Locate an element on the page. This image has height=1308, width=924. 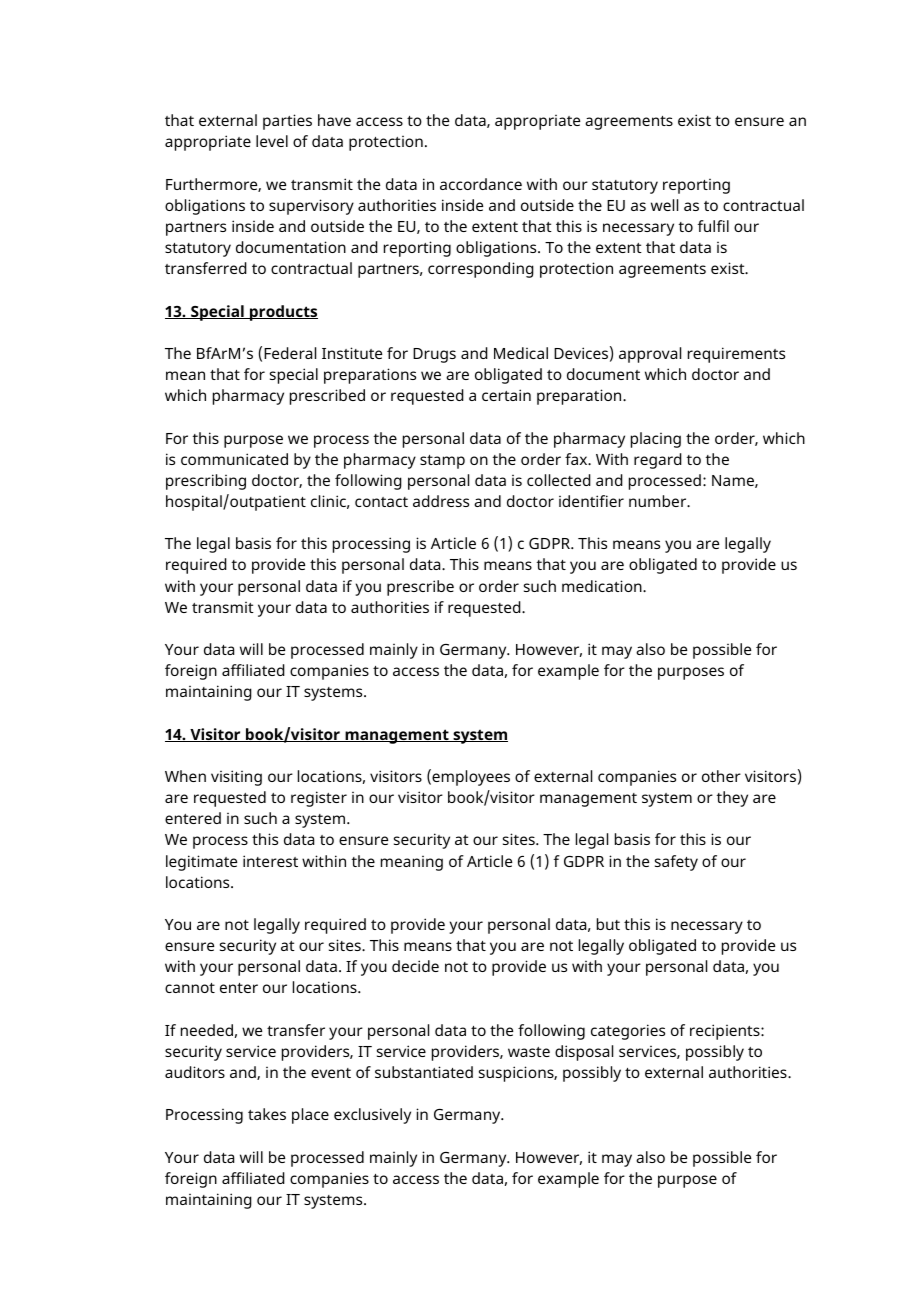
takes is located at coordinates (267, 1114).
